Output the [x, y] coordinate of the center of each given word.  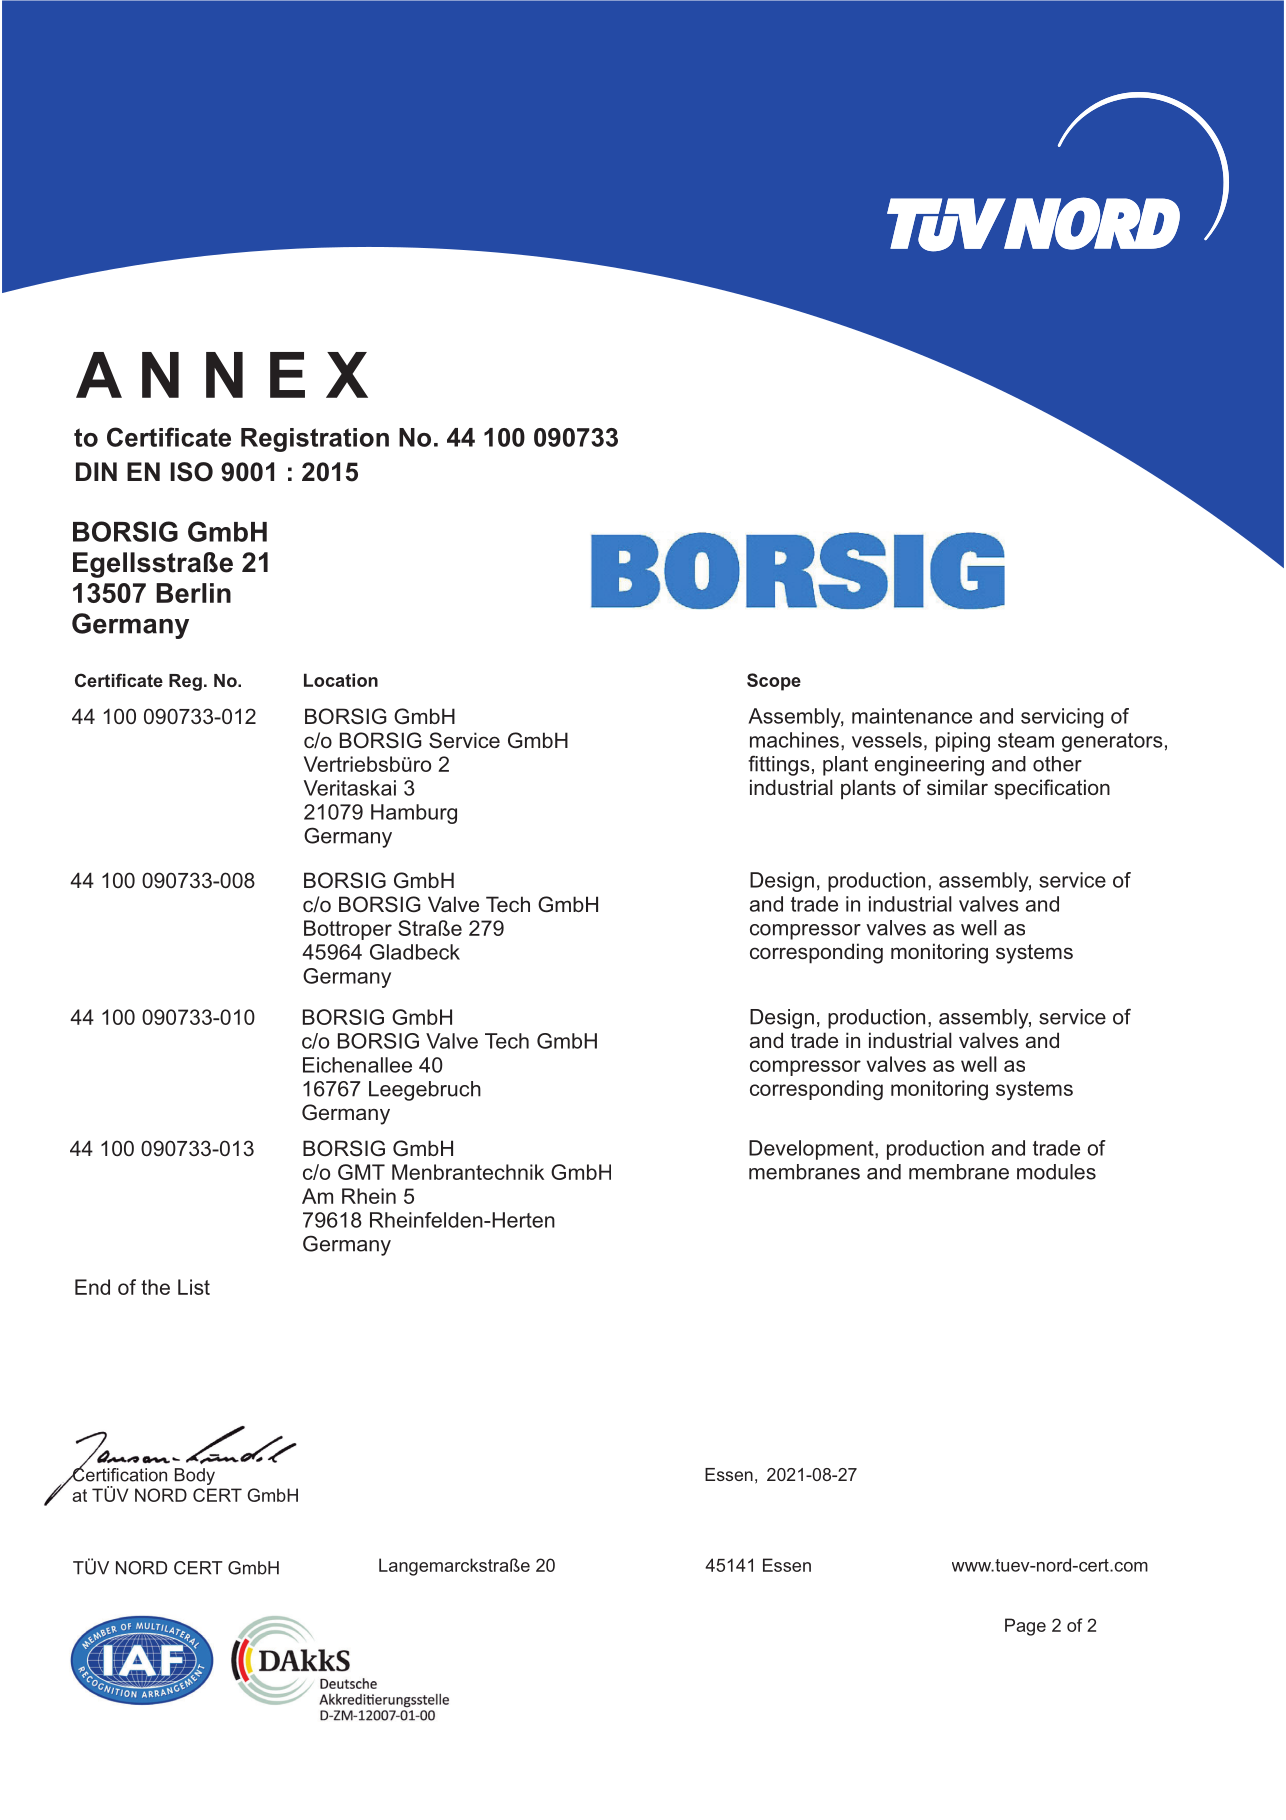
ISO [191, 472]
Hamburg [414, 814]
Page [1025, 1627]
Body [195, 1476]
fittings [779, 765]
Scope [774, 682]
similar [957, 787]
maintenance [912, 716]
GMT [361, 1172]
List [194, 1287]
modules [1056, 1172]
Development [812, 1150]
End [92, 1287]
